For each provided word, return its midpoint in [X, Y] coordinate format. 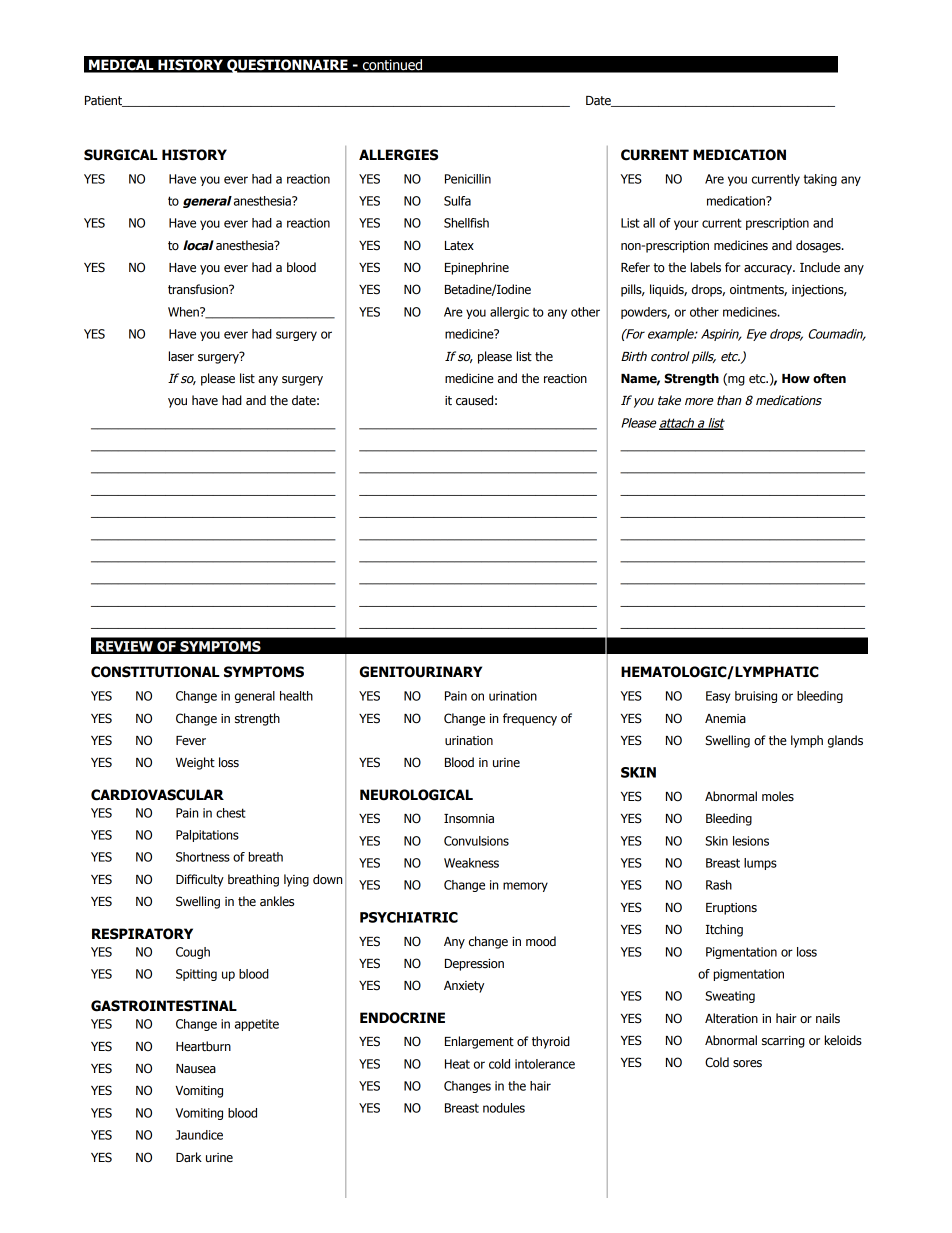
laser [181, 356]
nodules [504, 1108]
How [796, 379]
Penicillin [468, 179]
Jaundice [199, 1135]
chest [231, 813]
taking [820, 180]
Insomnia [469, 819]
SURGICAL [121, 155]
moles [778, 796]
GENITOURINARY [420, 672]
